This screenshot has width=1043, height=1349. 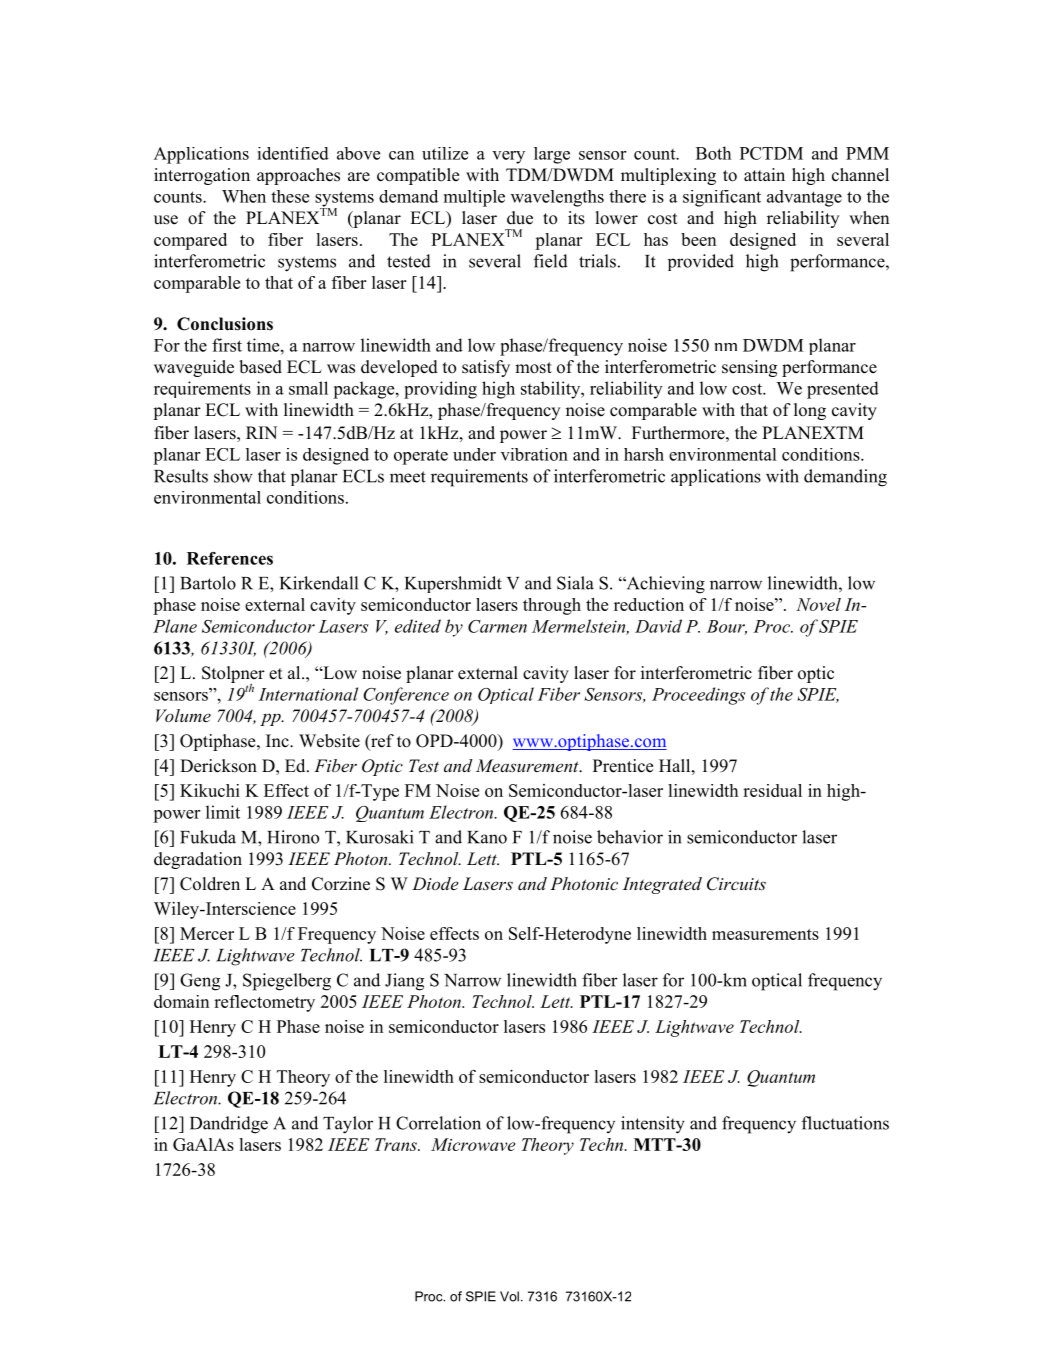 What do you see at coordinates (764, 174) in the screenshot?
I see `attain` at bounding box center [764, 174].
